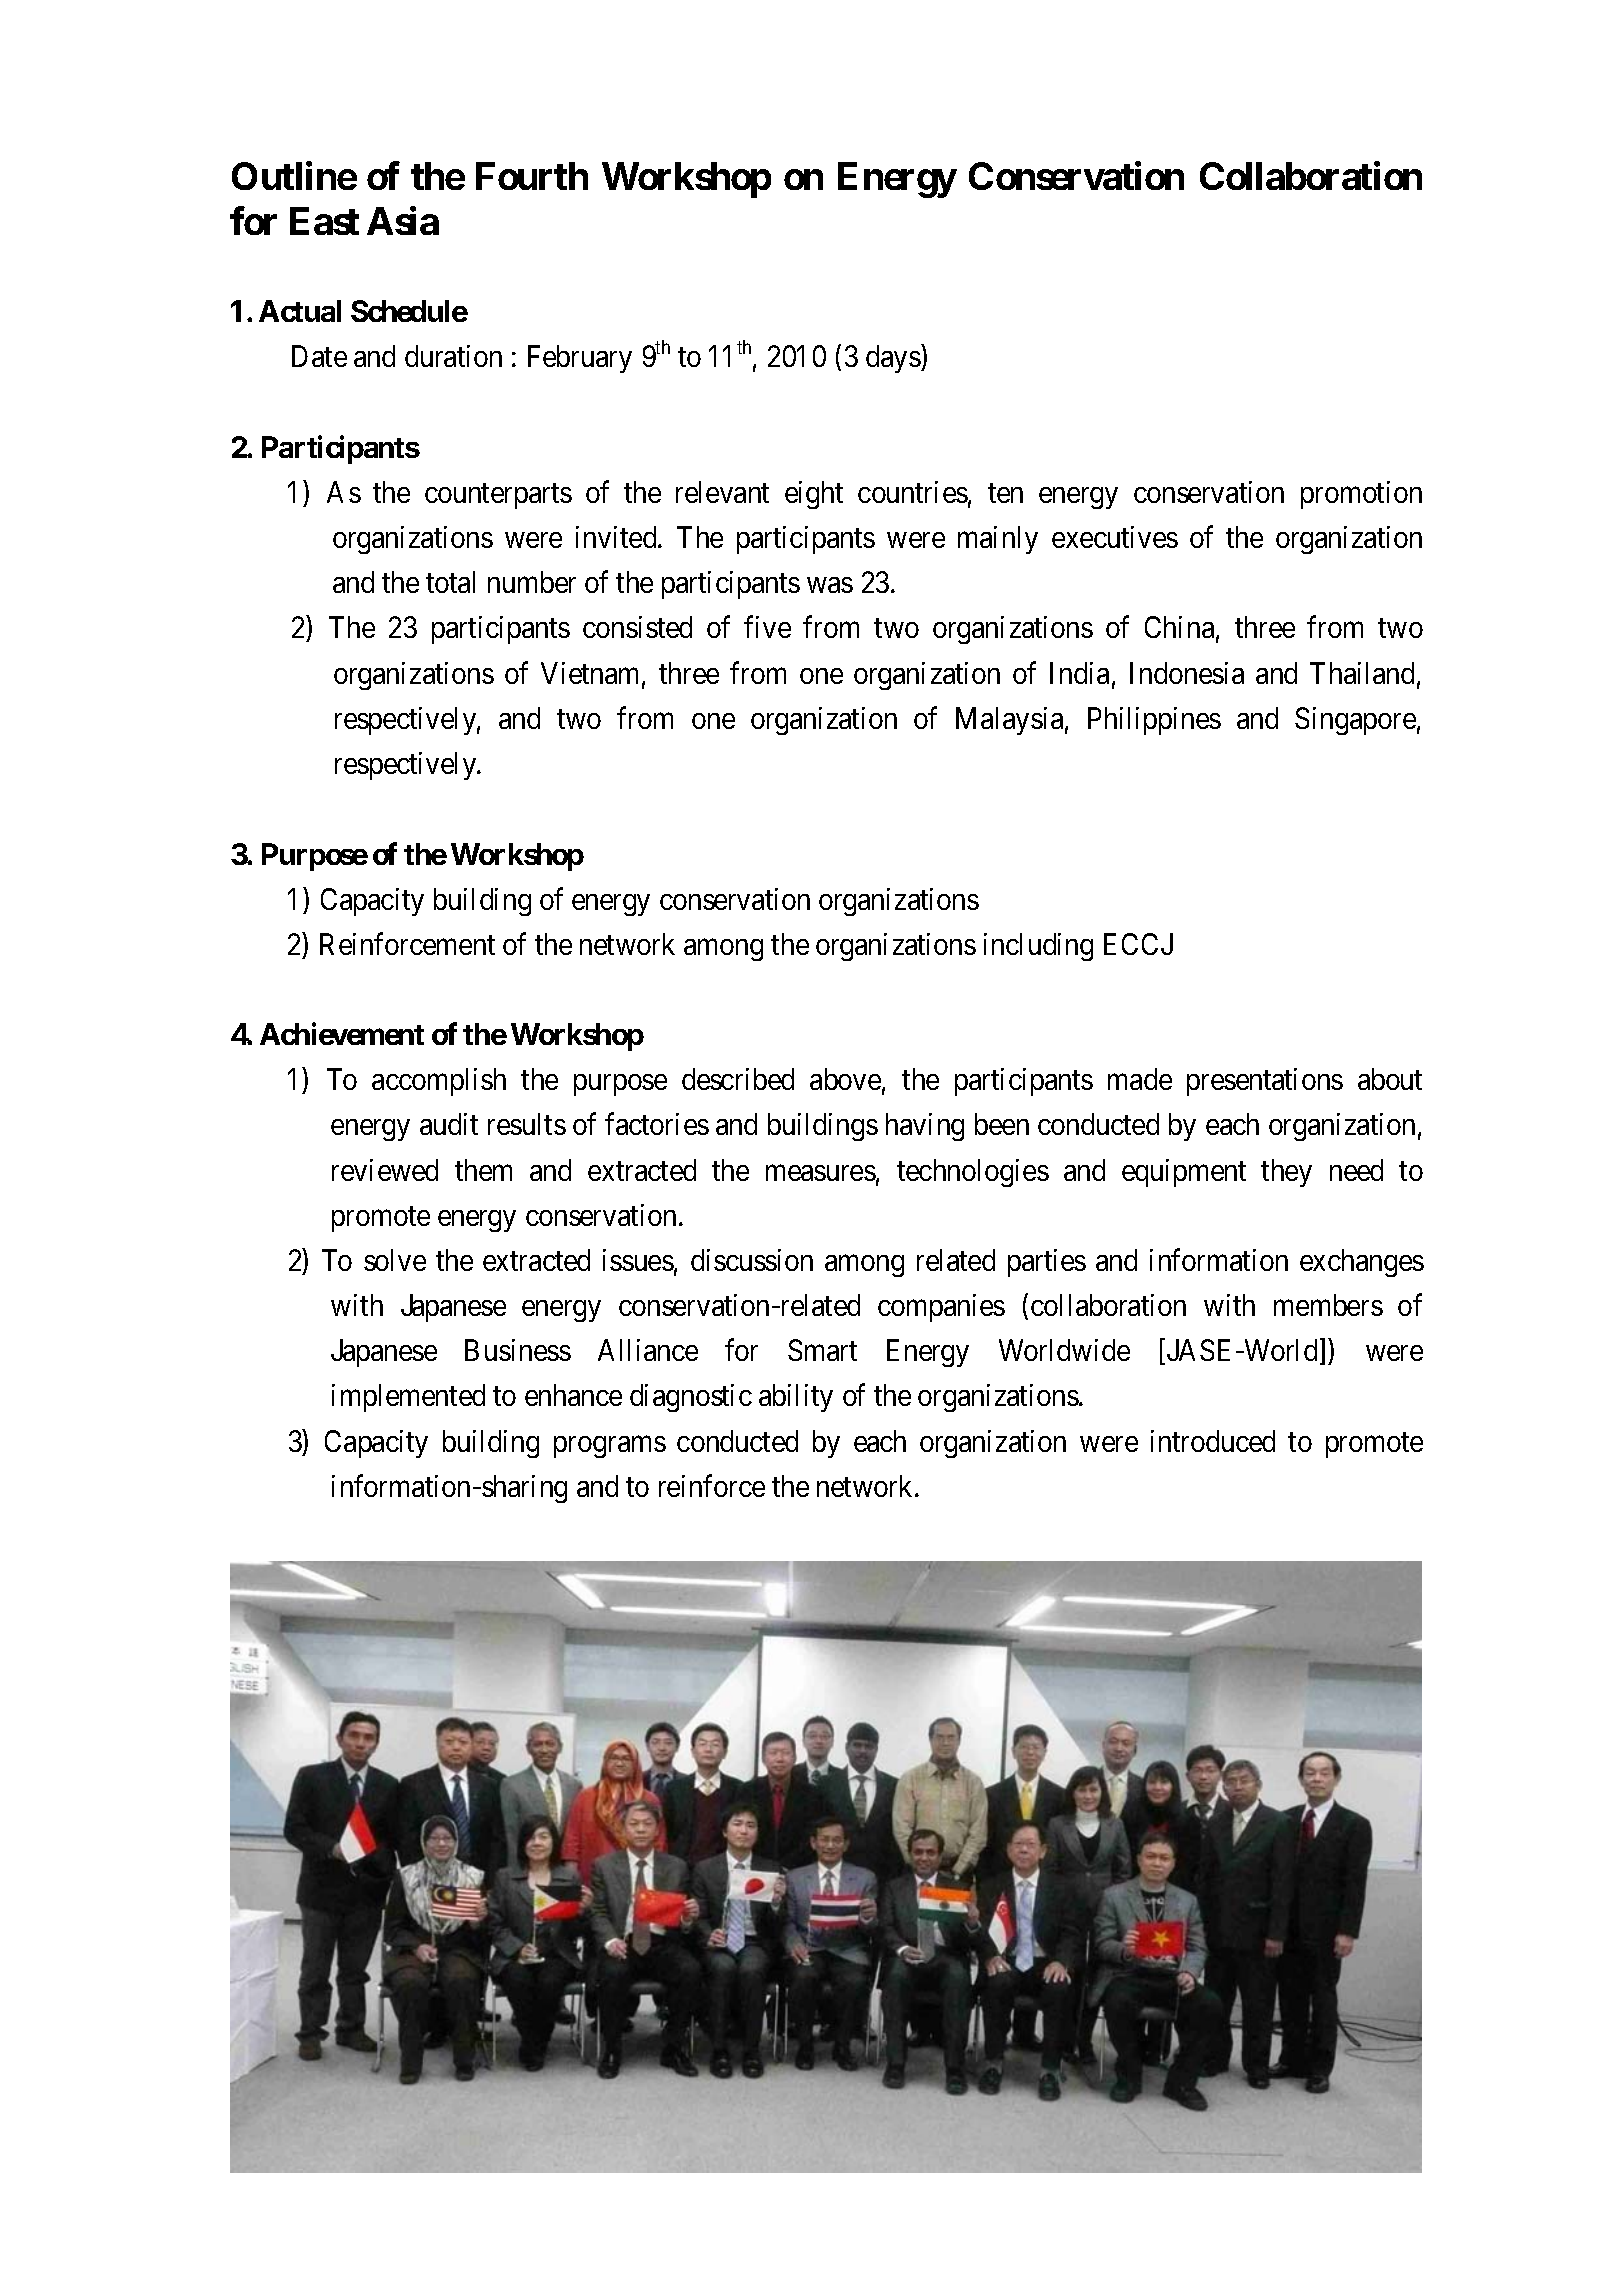 This screenshot has height=2285, width=1615. Describe the element at coordinates (1361, 495) in the screenshot. I see `promotion` at that location.
